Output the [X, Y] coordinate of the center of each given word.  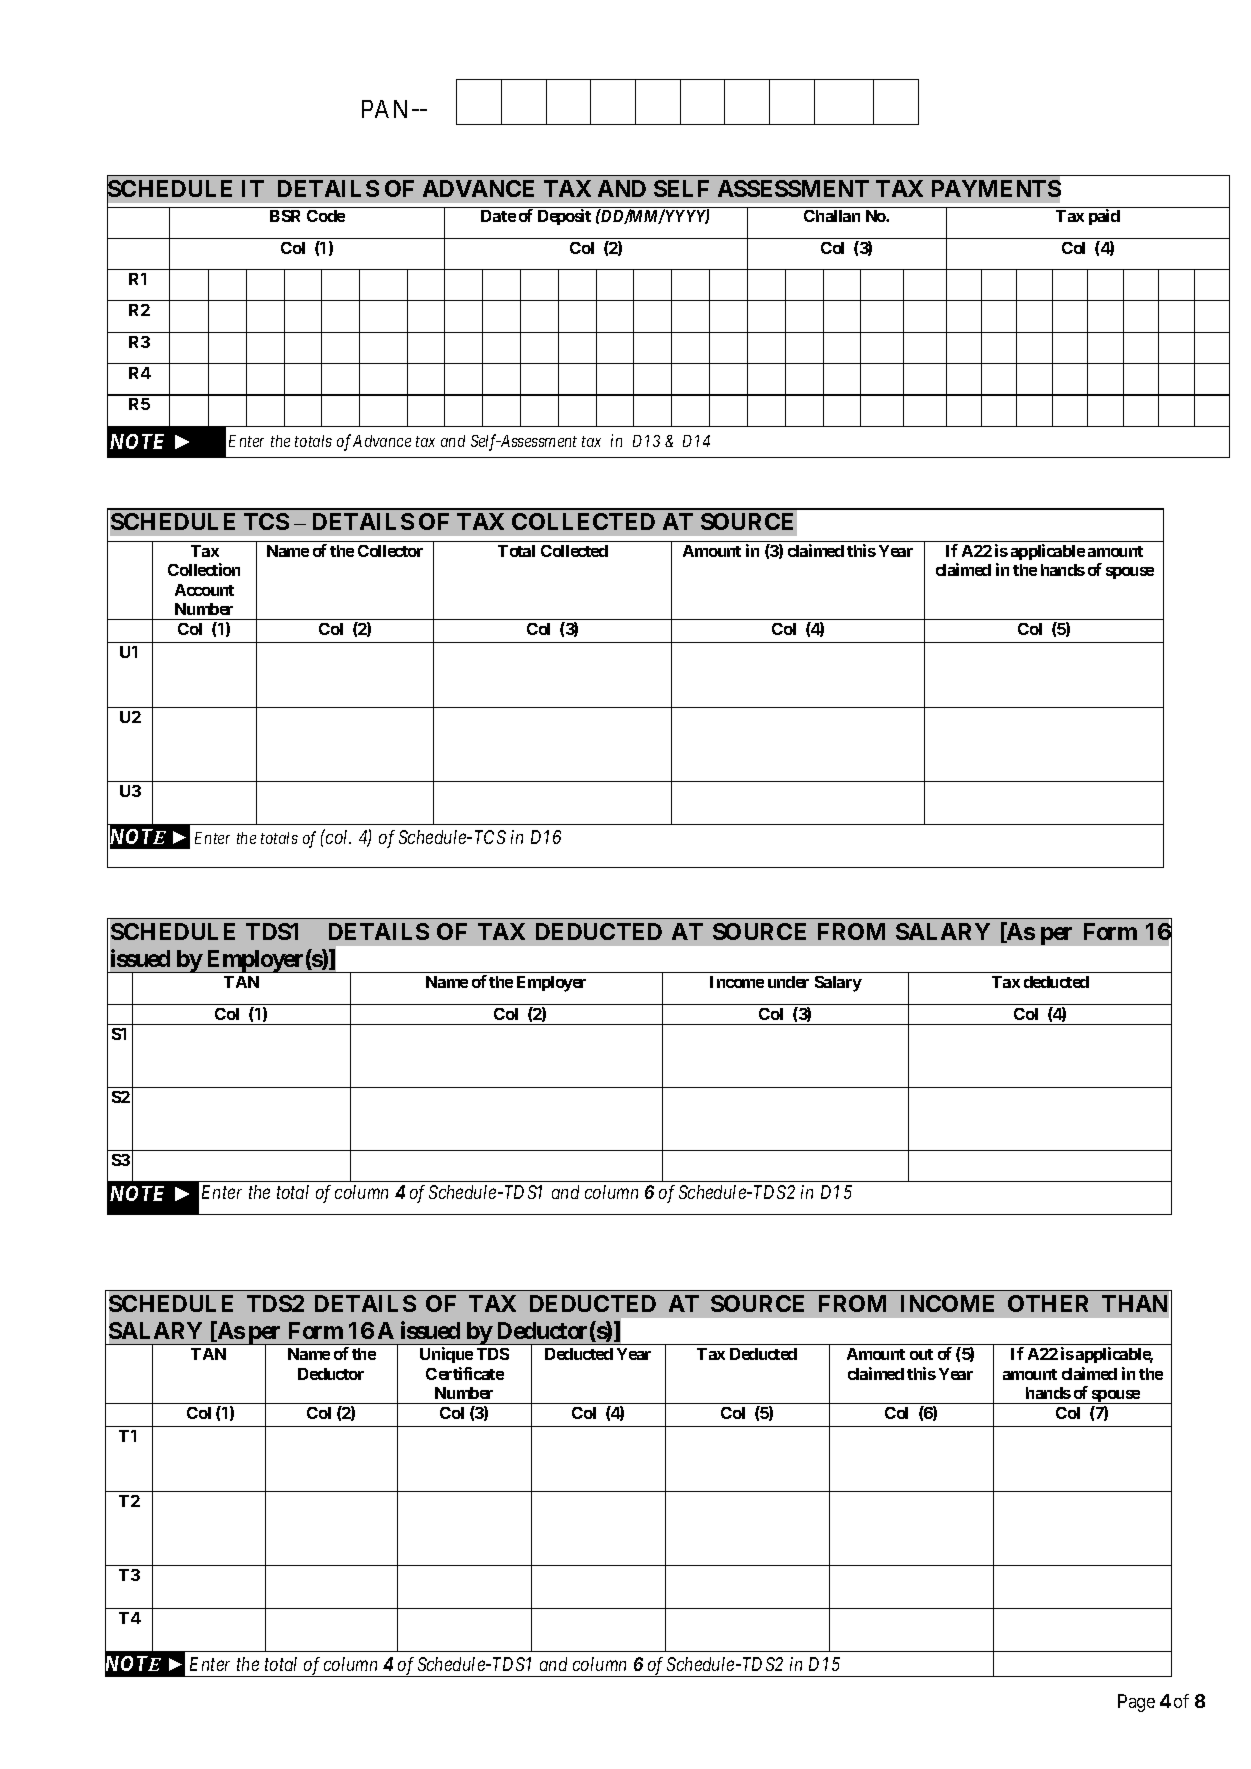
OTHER [1048, 1303]
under [788, 982]
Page [1136, 1703]
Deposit [564, 217]
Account [204, 590]
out [921, 1354]
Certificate [465, 1373]
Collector [390, 551]
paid [1104, 217]
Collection [204, 569]
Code [326, 216]
